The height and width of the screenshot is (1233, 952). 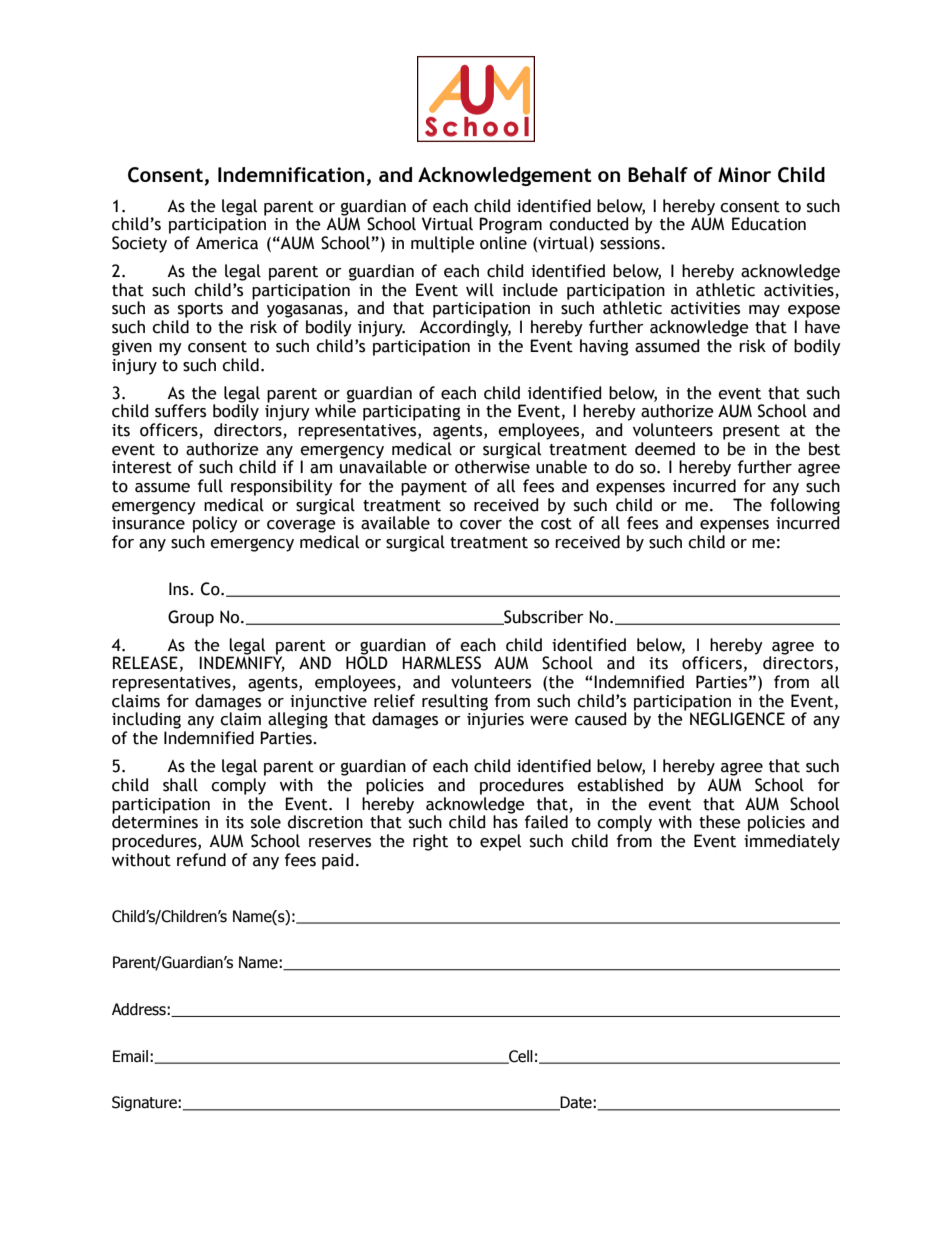 What do you see at coordinates (510, 225) in the screenshot?
I see `Program` at bounding box center [510, 225].
